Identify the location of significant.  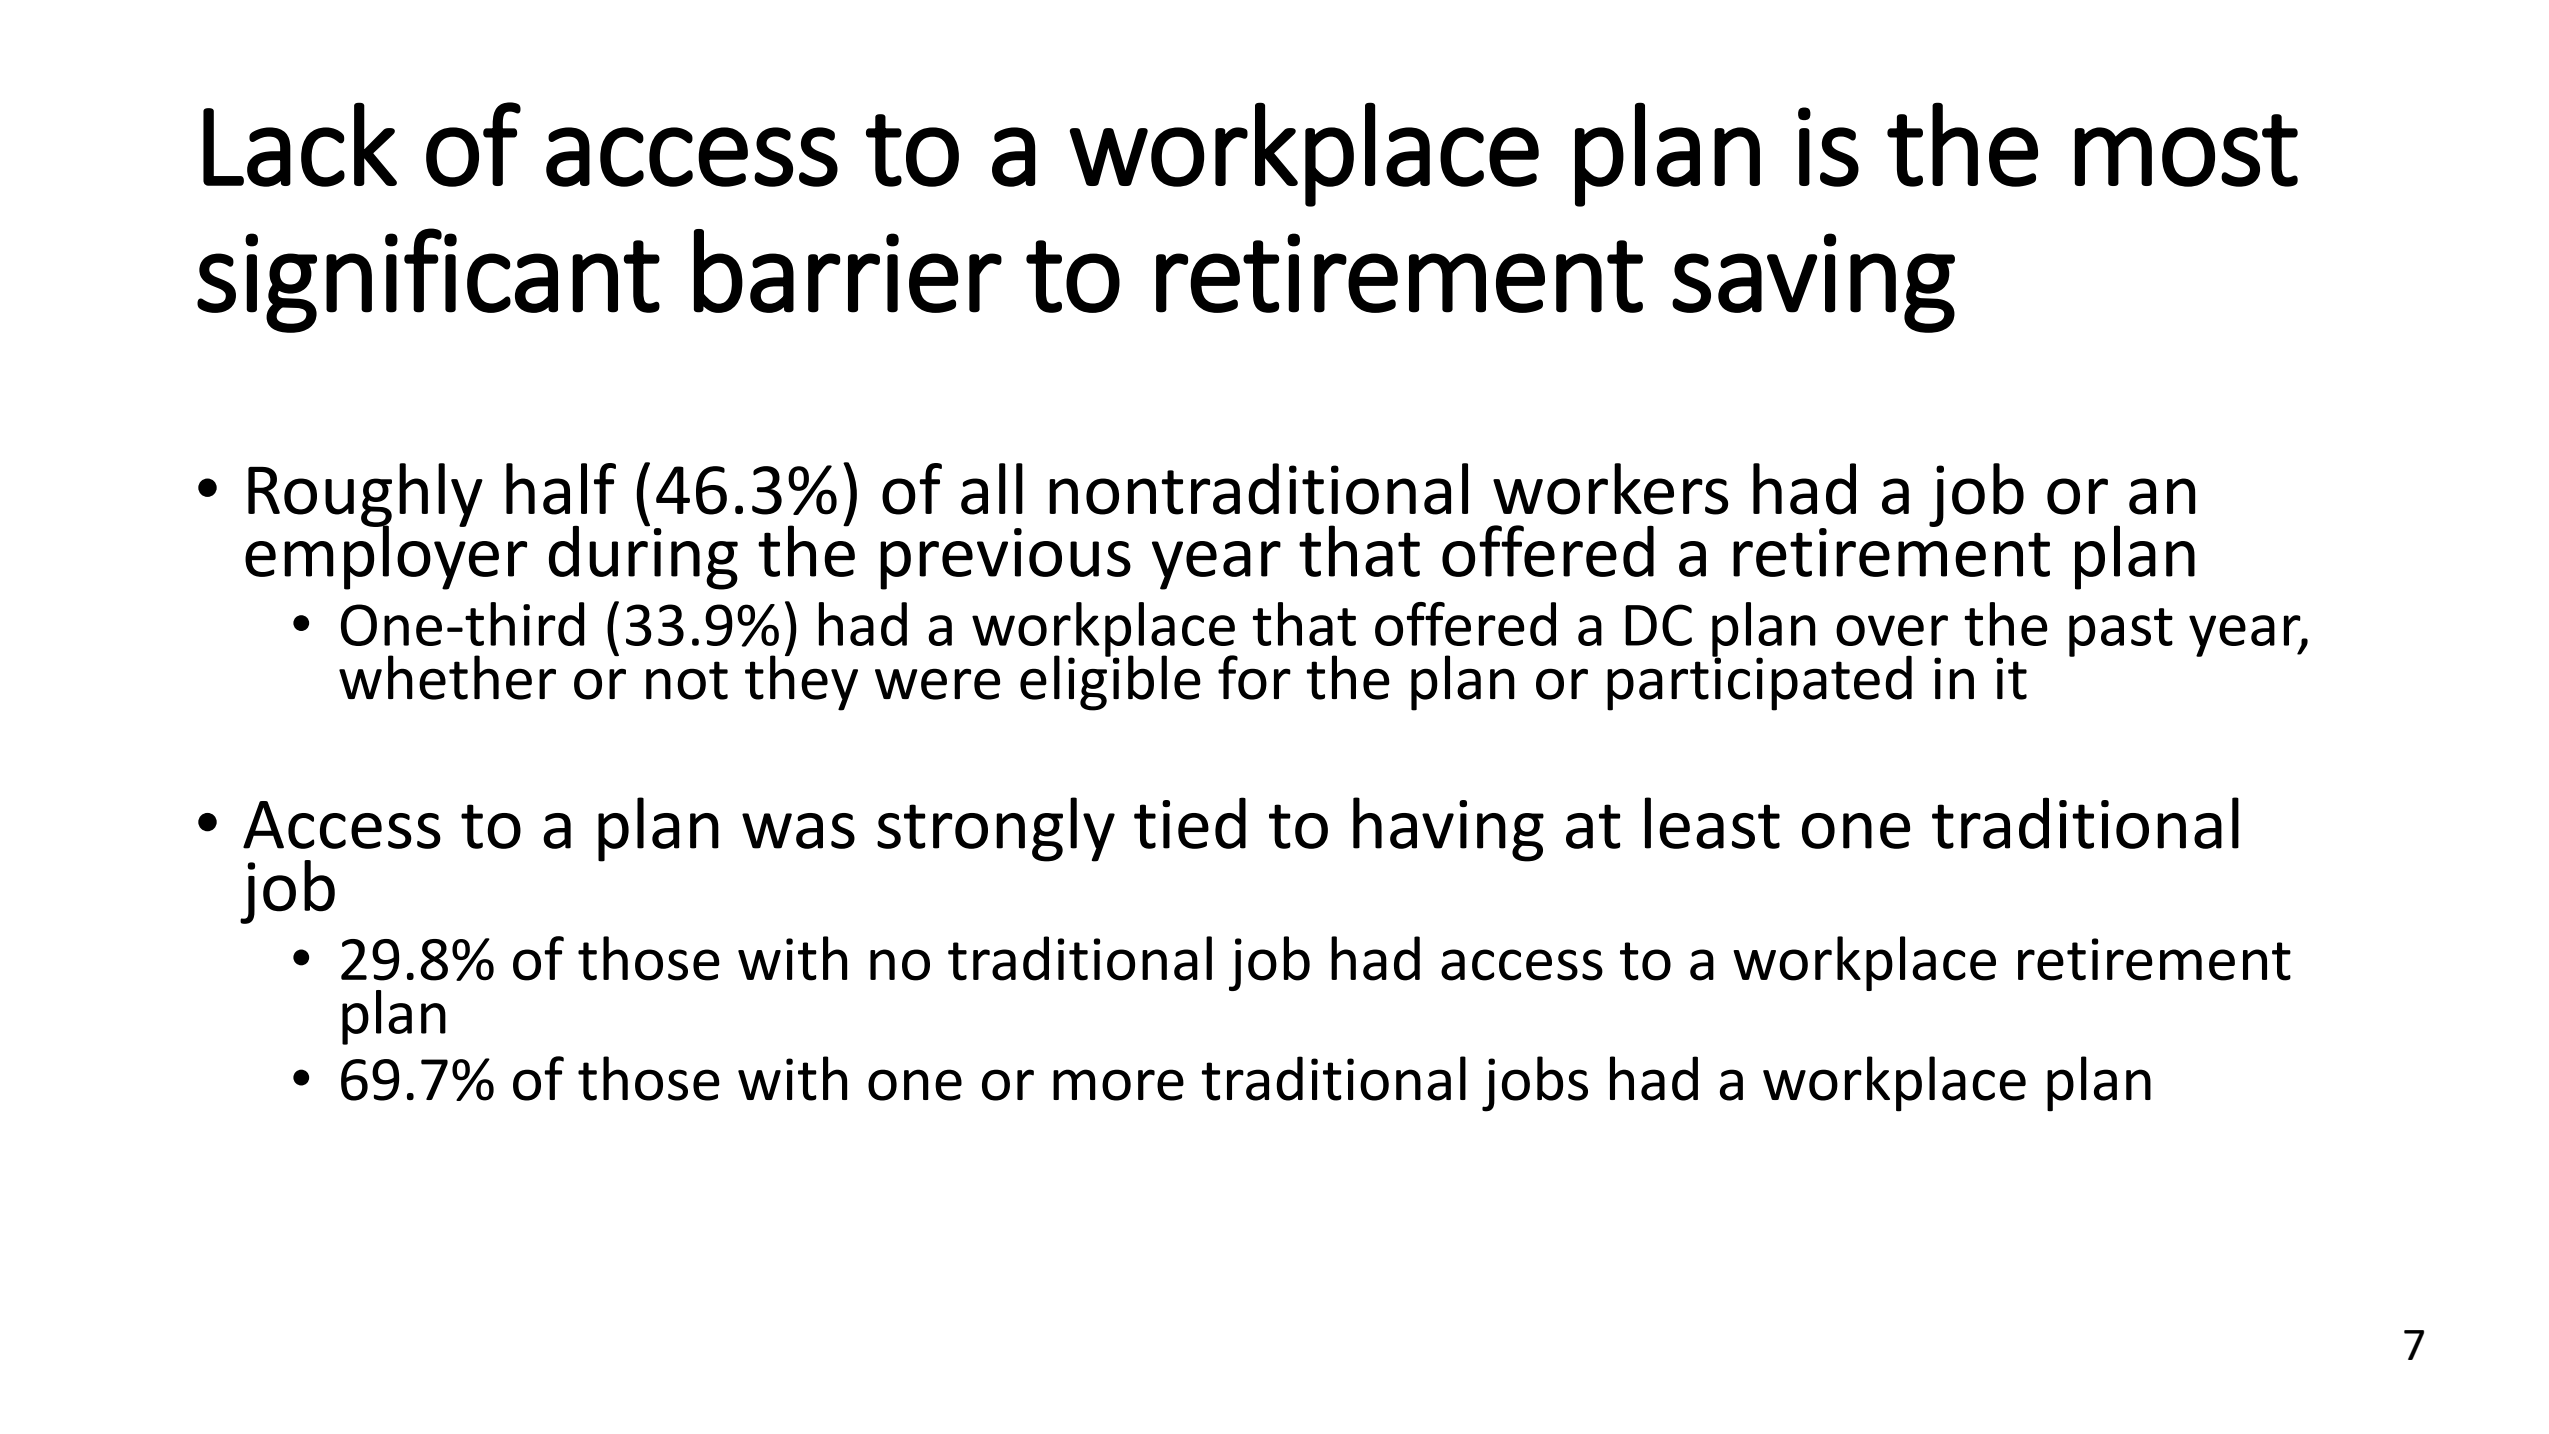
(428, 280).
